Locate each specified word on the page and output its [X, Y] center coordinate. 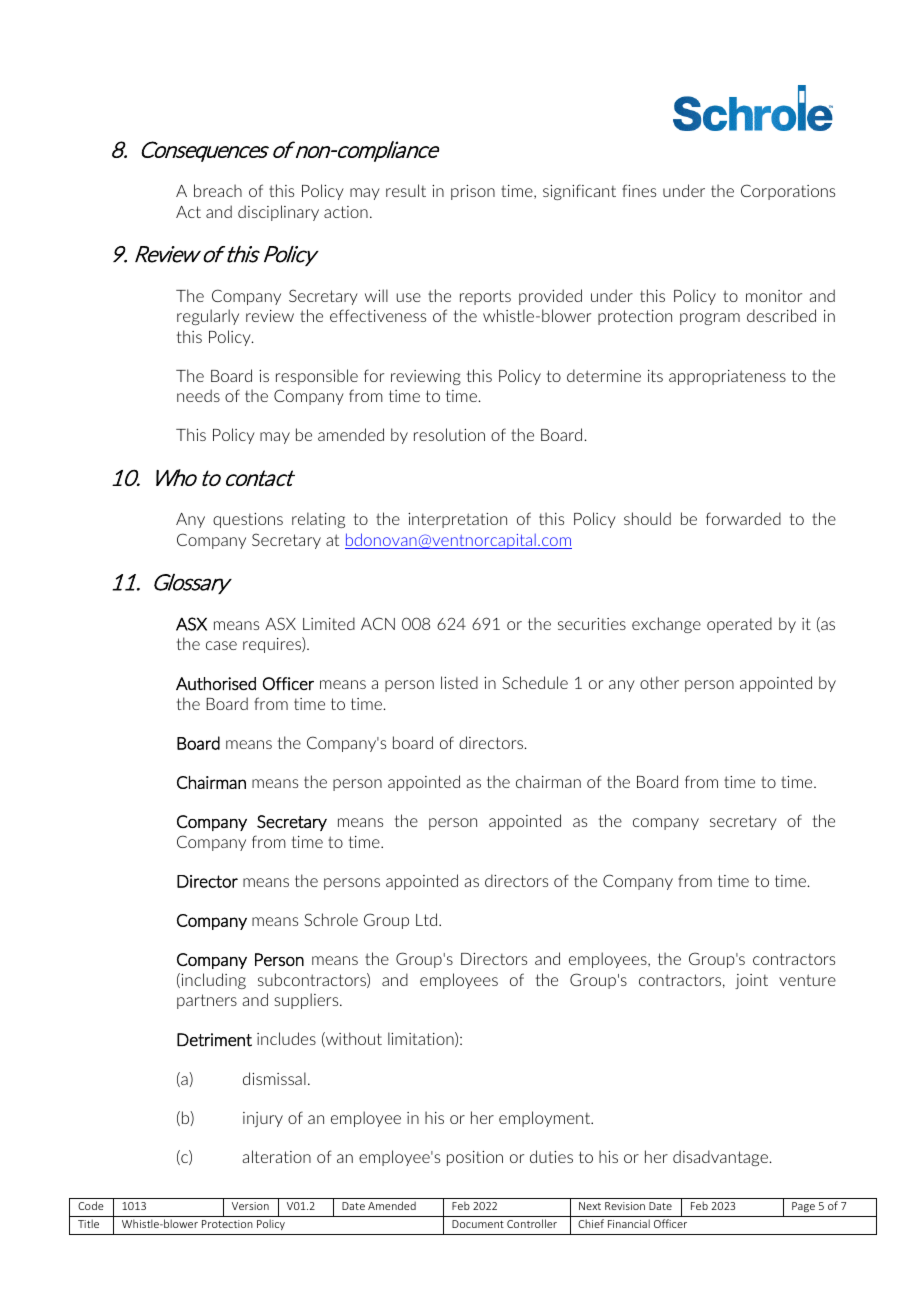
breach [218, 190]
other [659, 682]
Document [478, 1224]
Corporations [788, 192]
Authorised [216, 683]
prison [473, 192]
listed [459, 682]
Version [250, 1206]
